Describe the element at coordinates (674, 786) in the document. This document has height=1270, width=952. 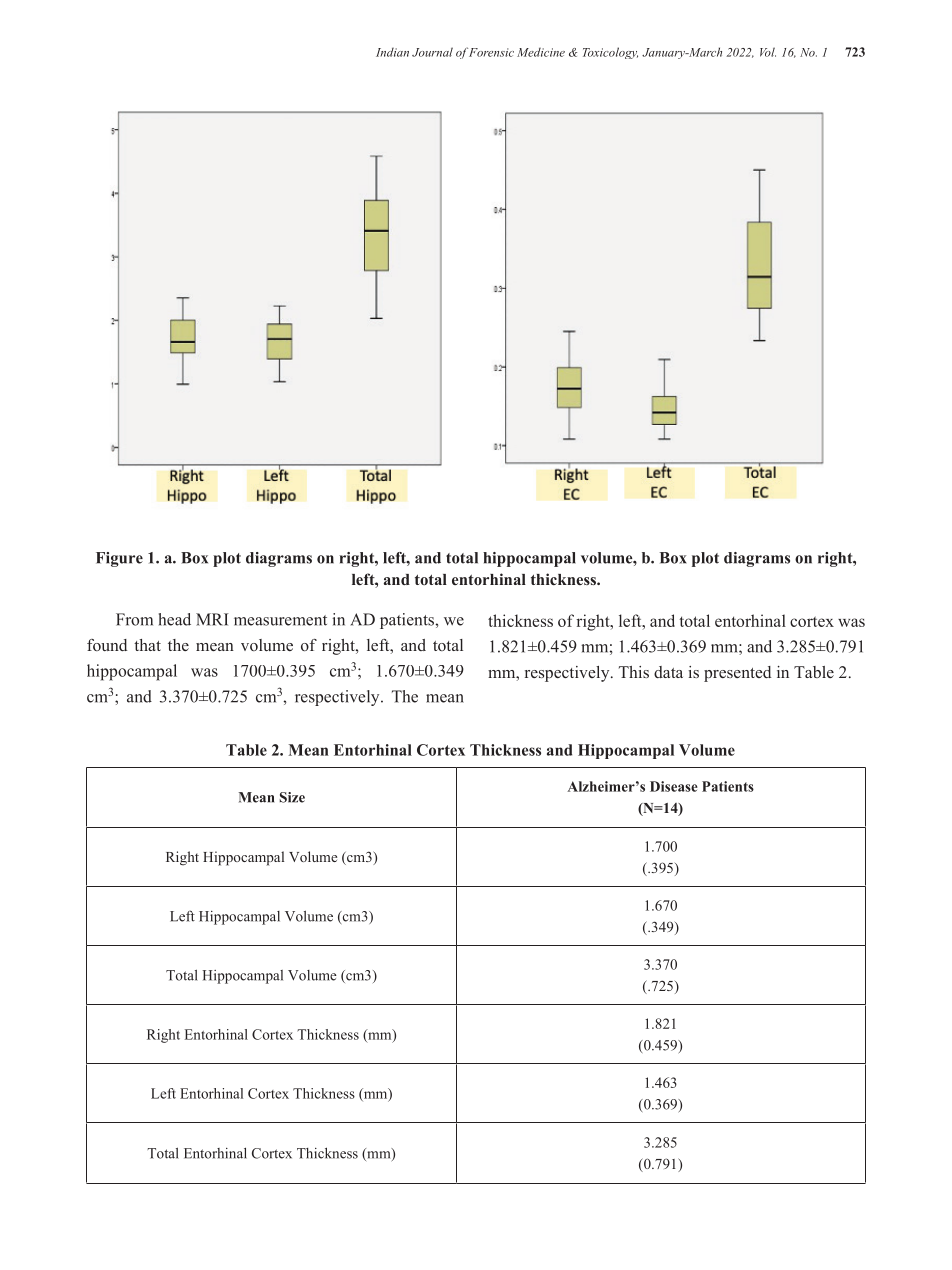
I see `Disease` at that location.
